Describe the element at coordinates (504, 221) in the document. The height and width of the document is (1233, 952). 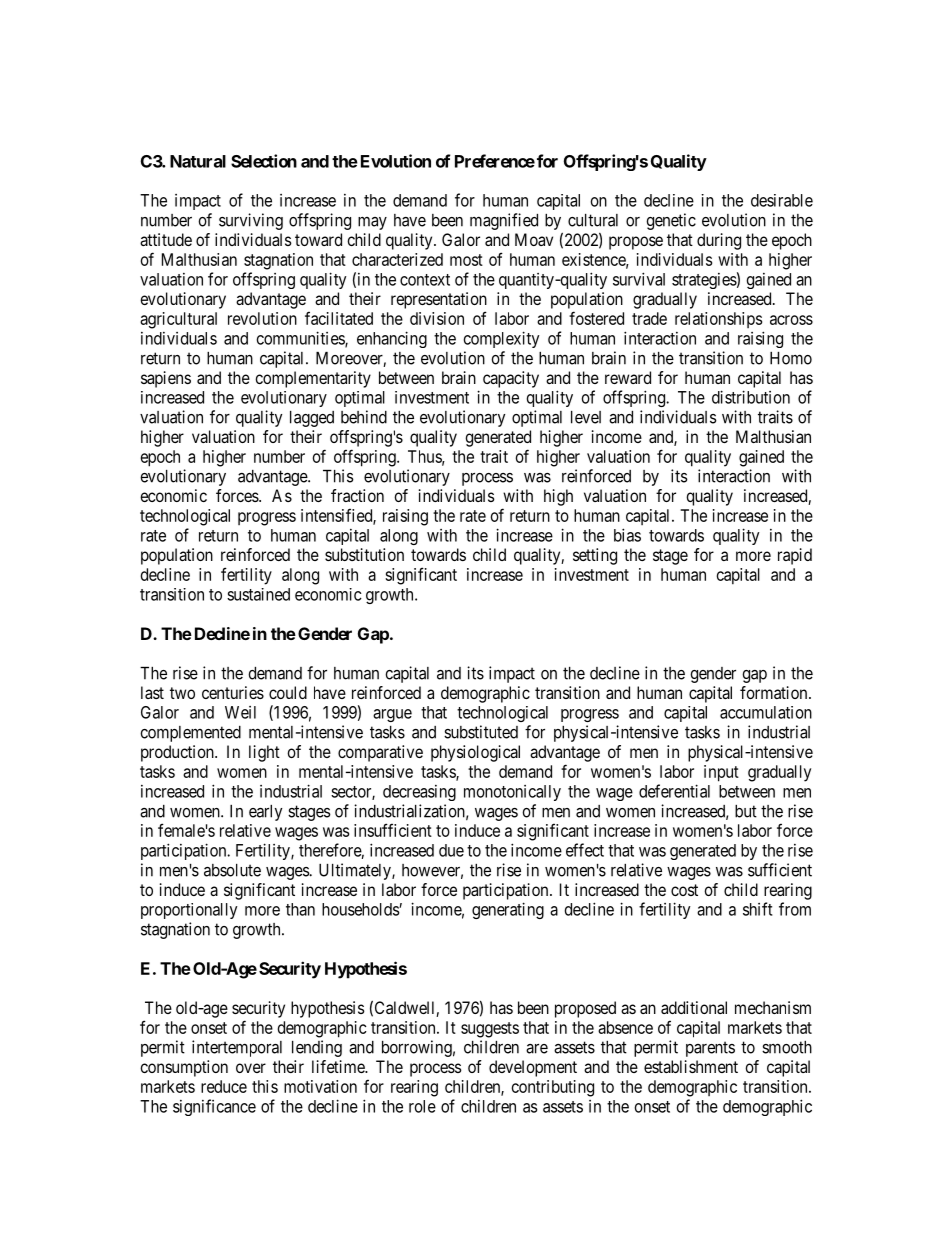
I see `magnified` at that location.
